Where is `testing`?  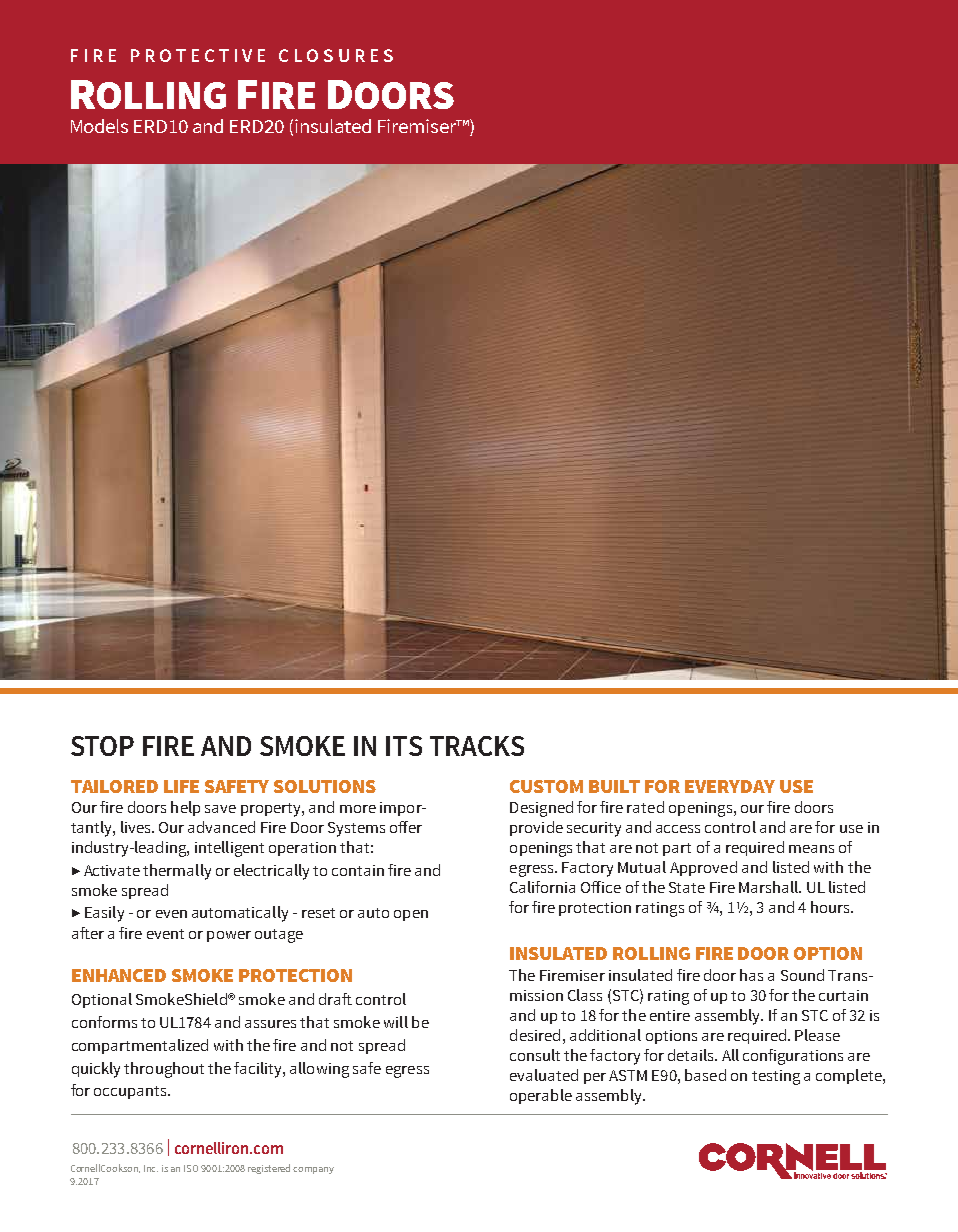 testing is located at coordinates (776, 1077).
